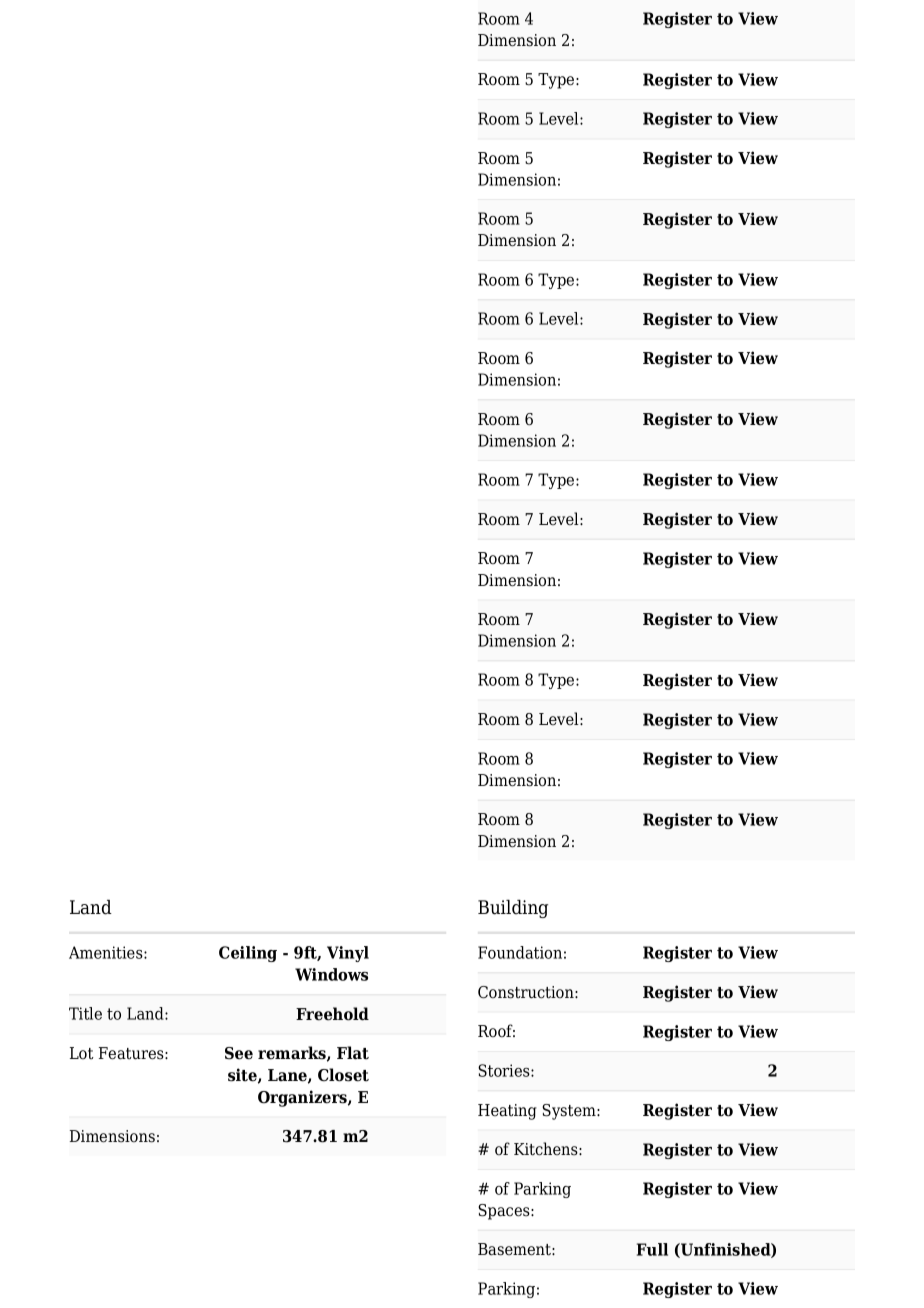  I want to click on Stories, so click(505, 1070).
